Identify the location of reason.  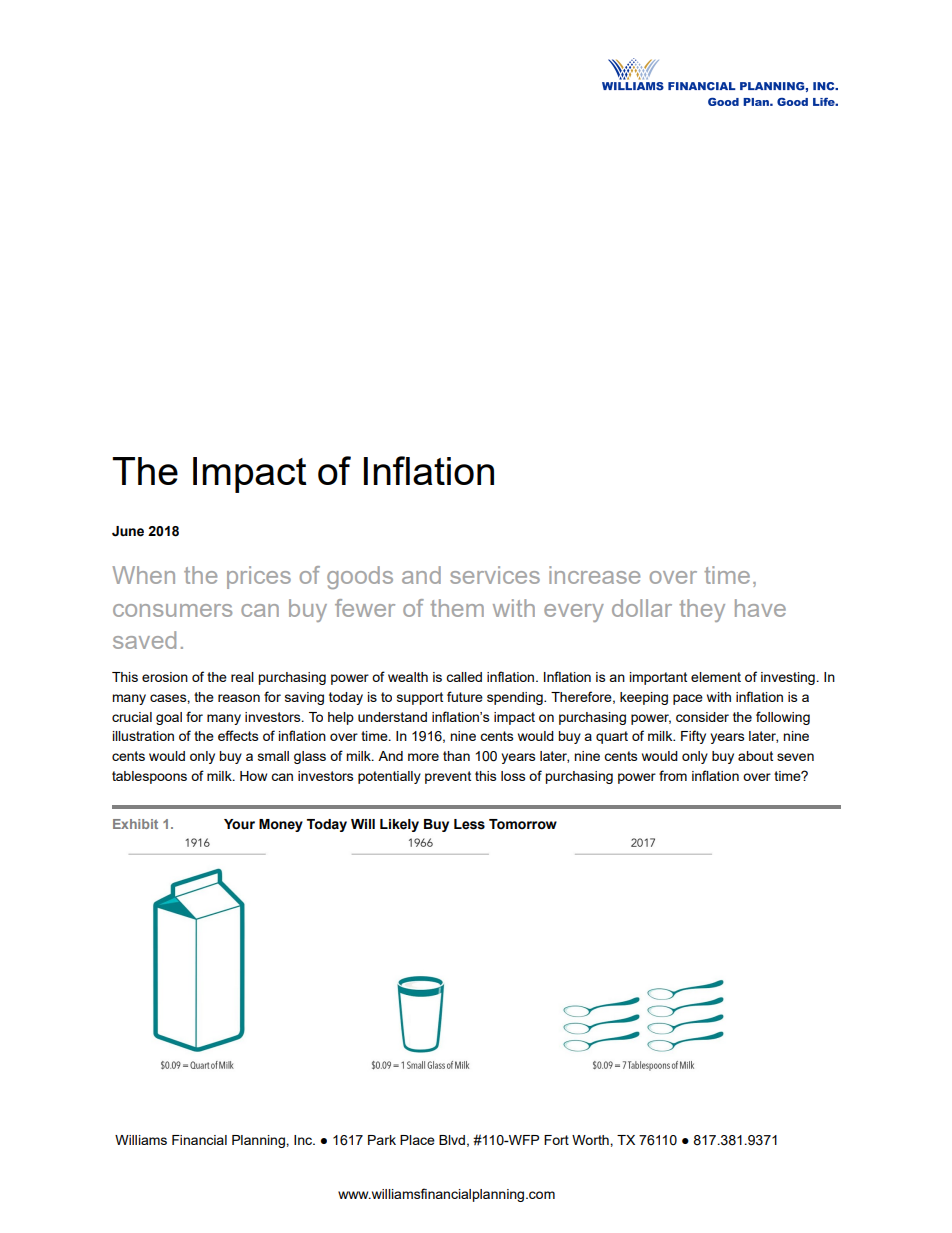
(239, 698).
